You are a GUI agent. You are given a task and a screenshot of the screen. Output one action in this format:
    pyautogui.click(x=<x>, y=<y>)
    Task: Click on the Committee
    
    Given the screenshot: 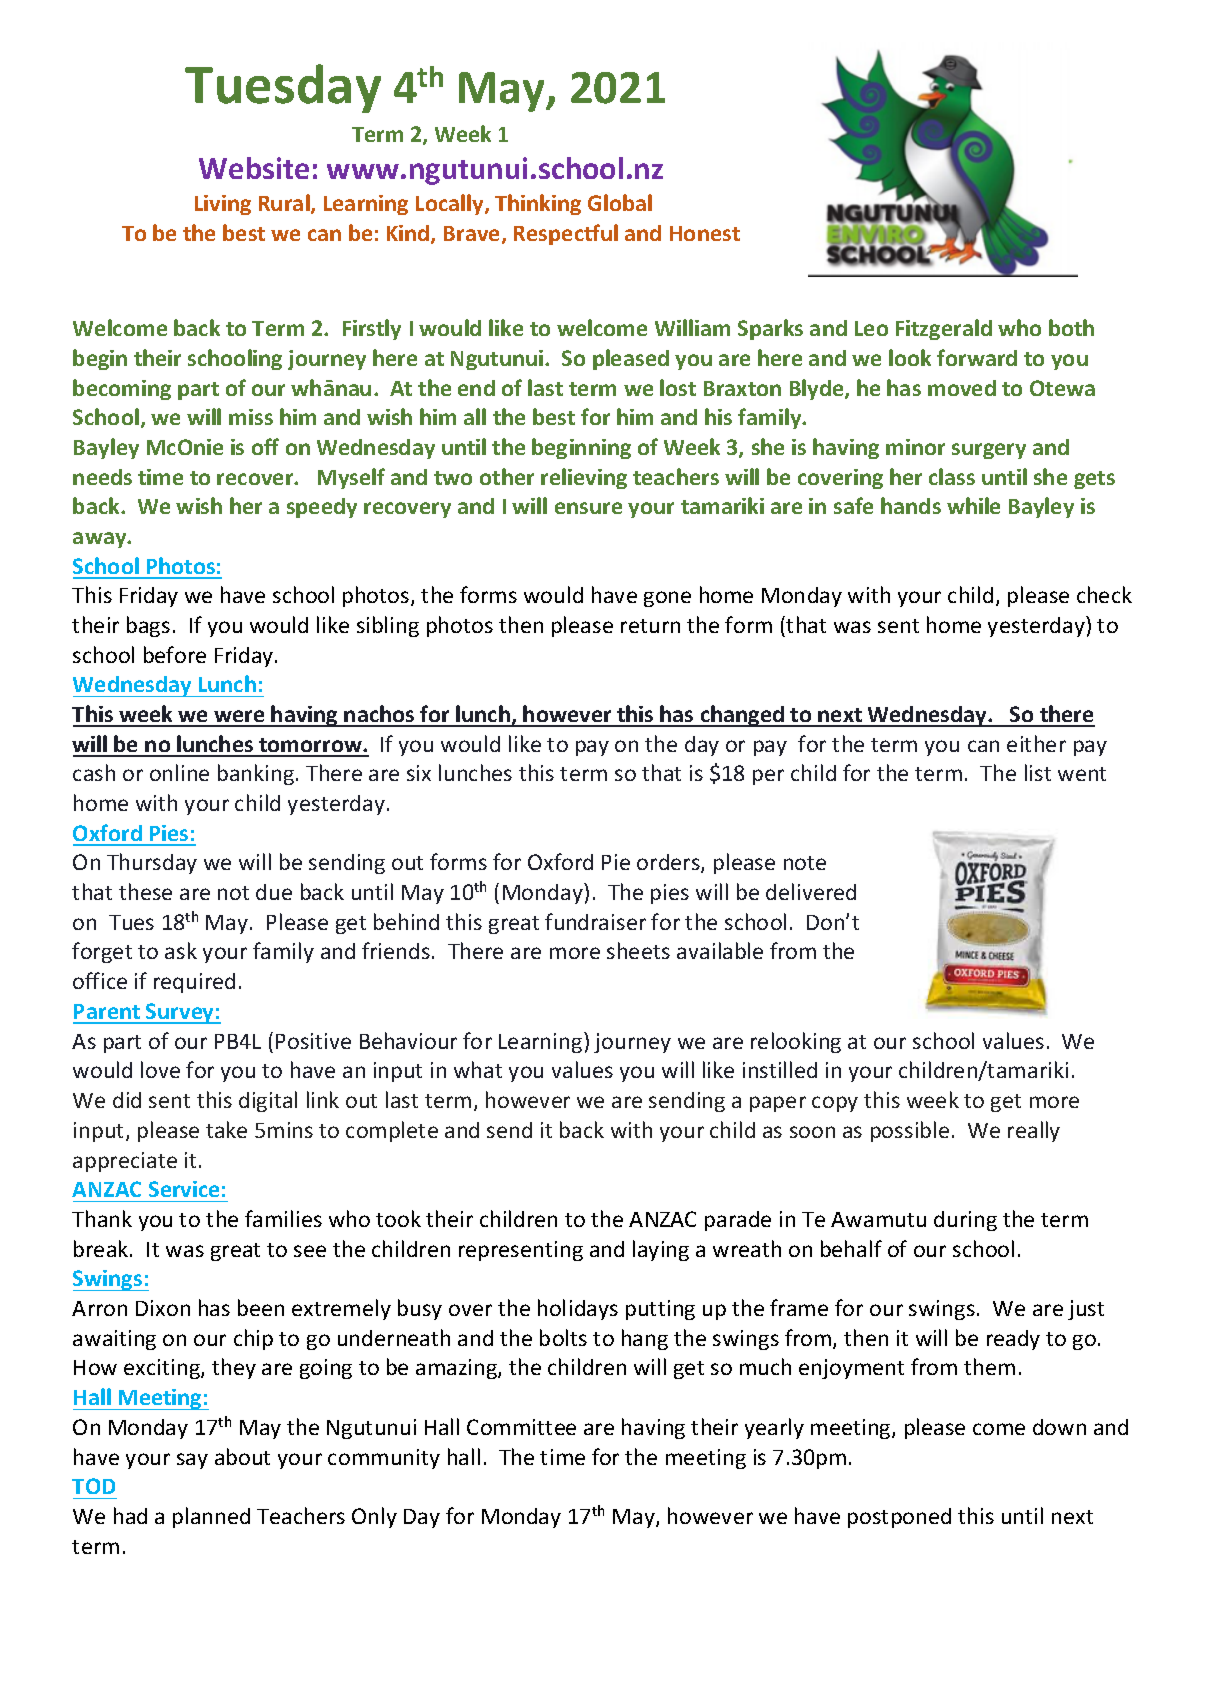 What is the action you would take?
    pyautogui.click(x=521, y=1427)
